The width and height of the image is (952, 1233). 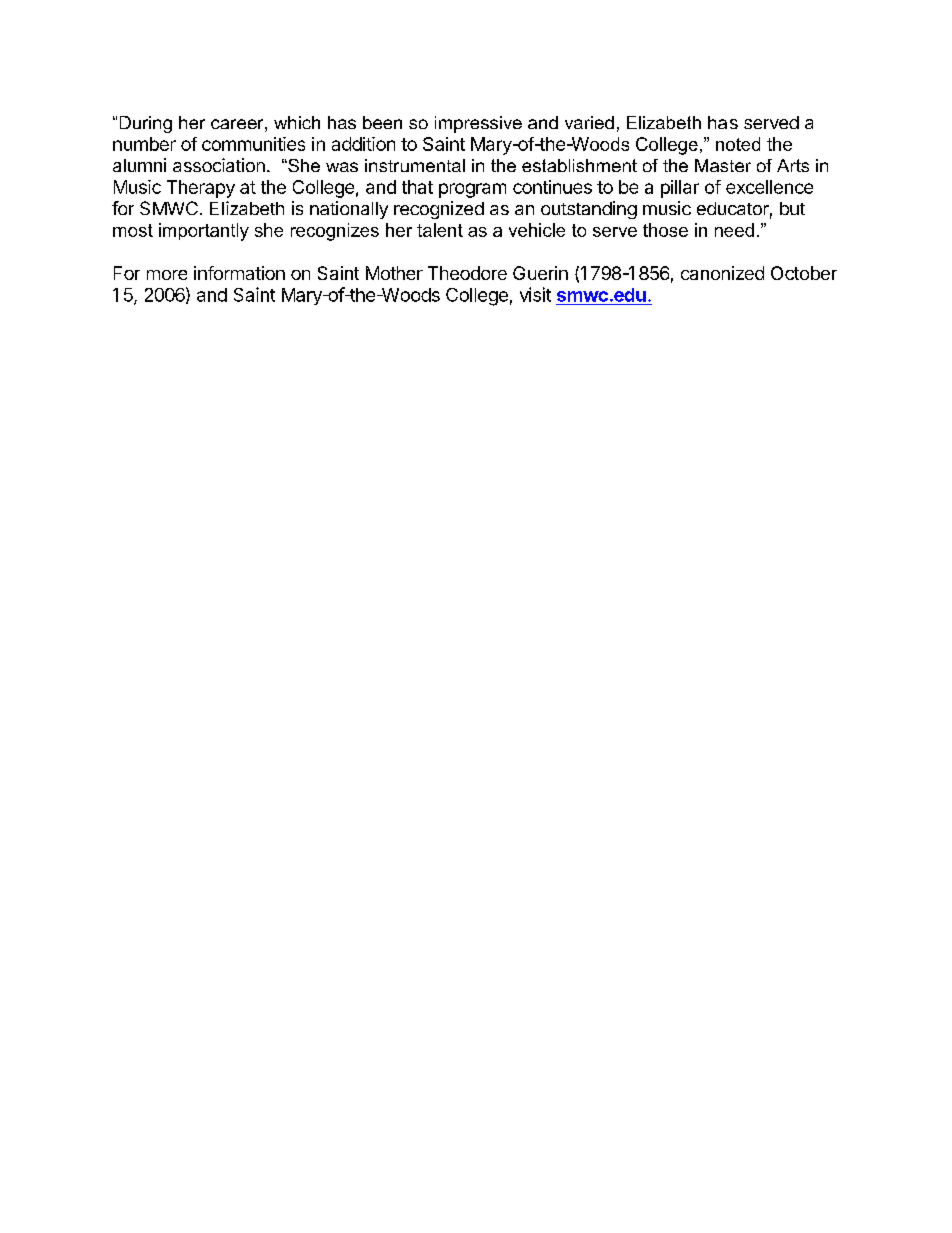 What do you see at coordinates (439, 210) in the image?
I see `recognized` at bounding box center [439, 210].
